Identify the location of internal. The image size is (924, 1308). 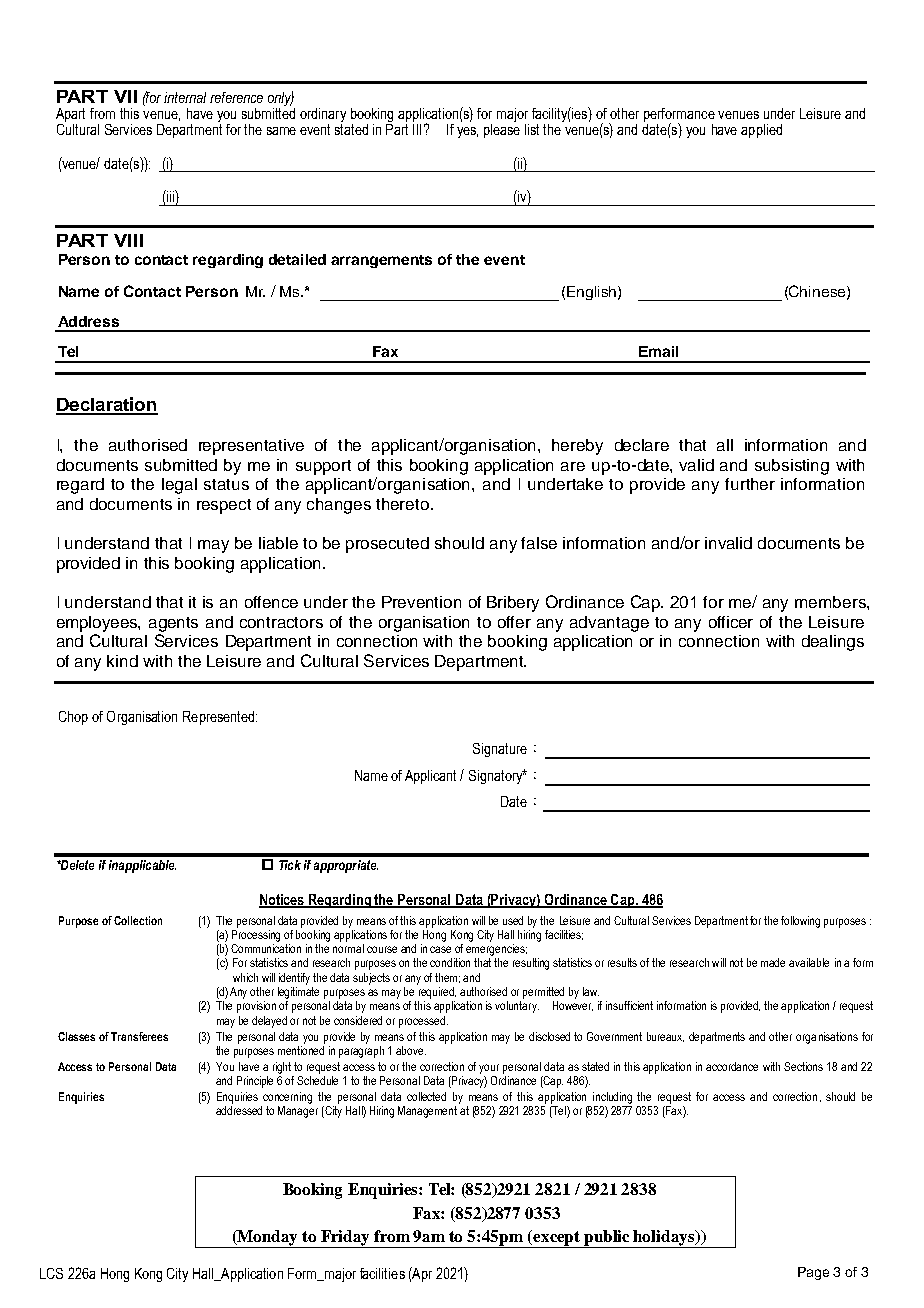
(185, 97).
